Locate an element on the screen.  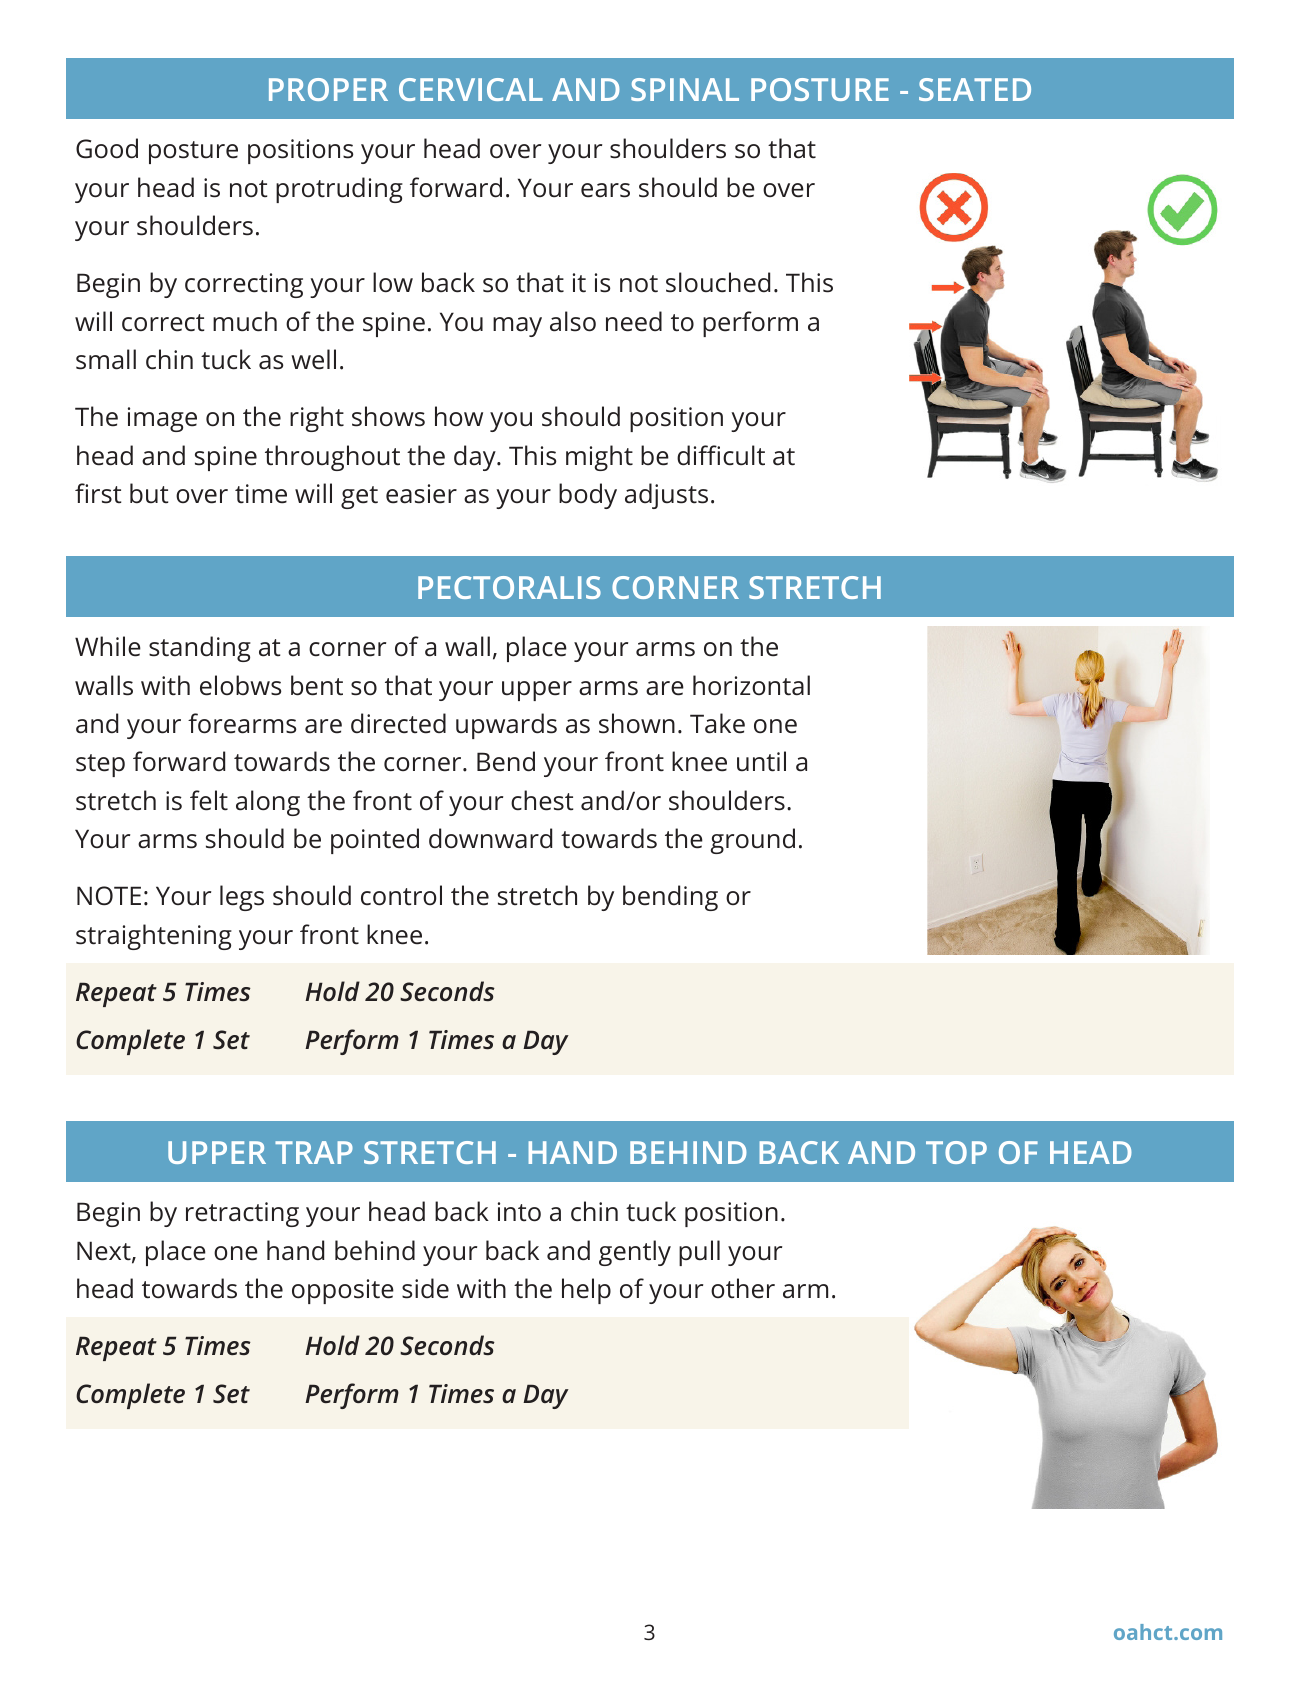
upwards is located at coordinates (506, 726).
